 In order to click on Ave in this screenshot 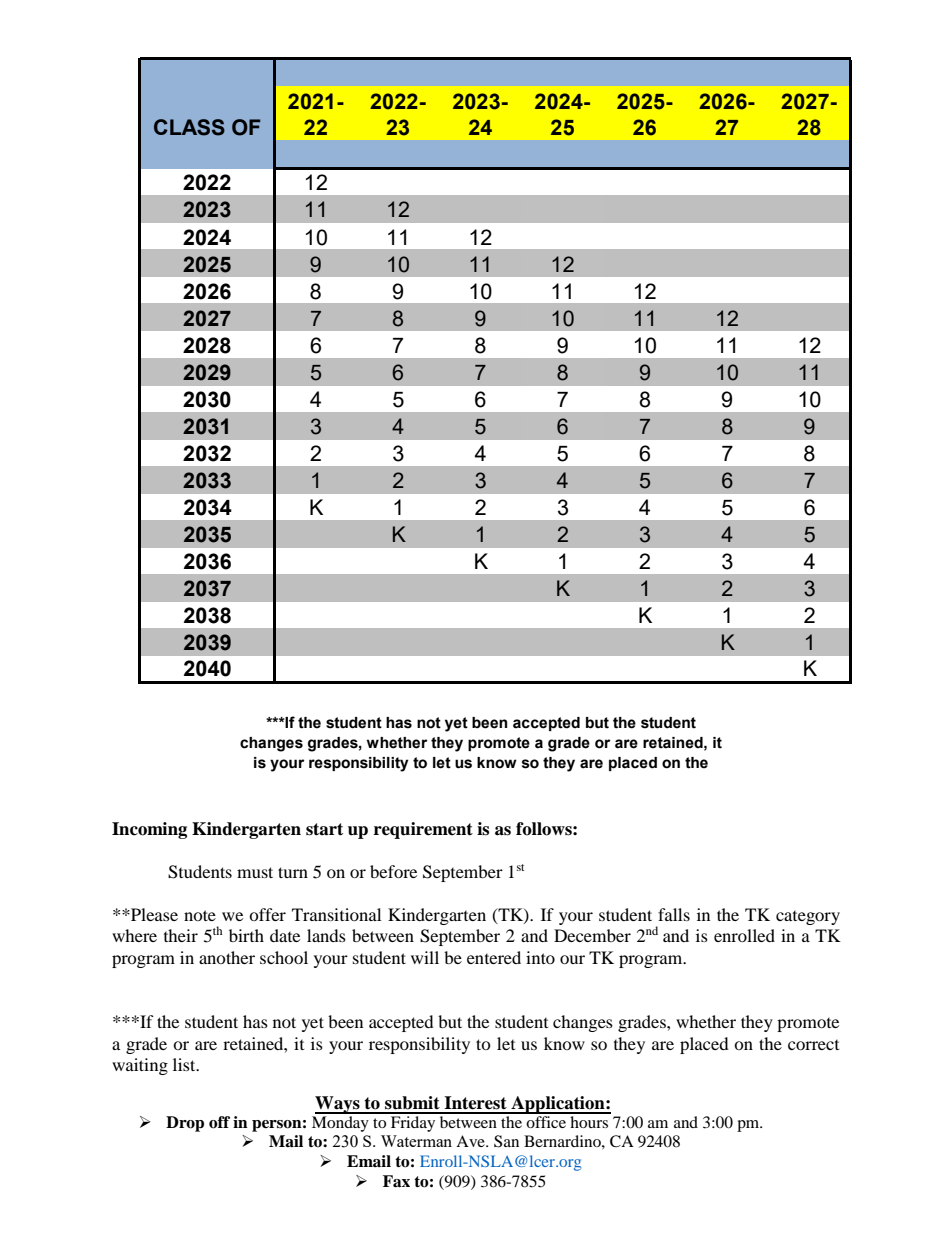, I will do `click(471, 1141)`.
